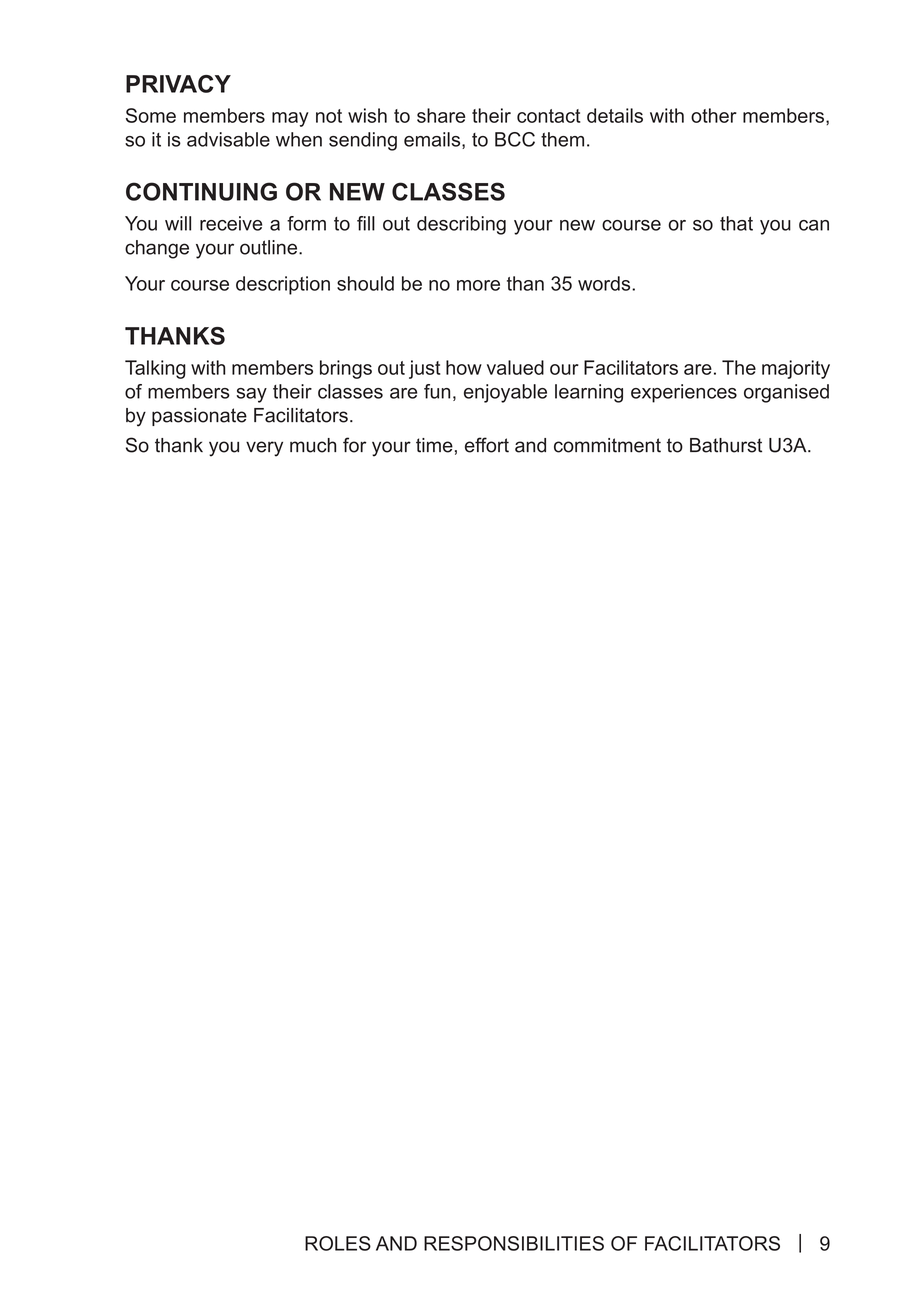 The height and width of the image is (1311, 924). Describe the element at coordinates (607, 445) in the image. I see `commitment` at that location.
